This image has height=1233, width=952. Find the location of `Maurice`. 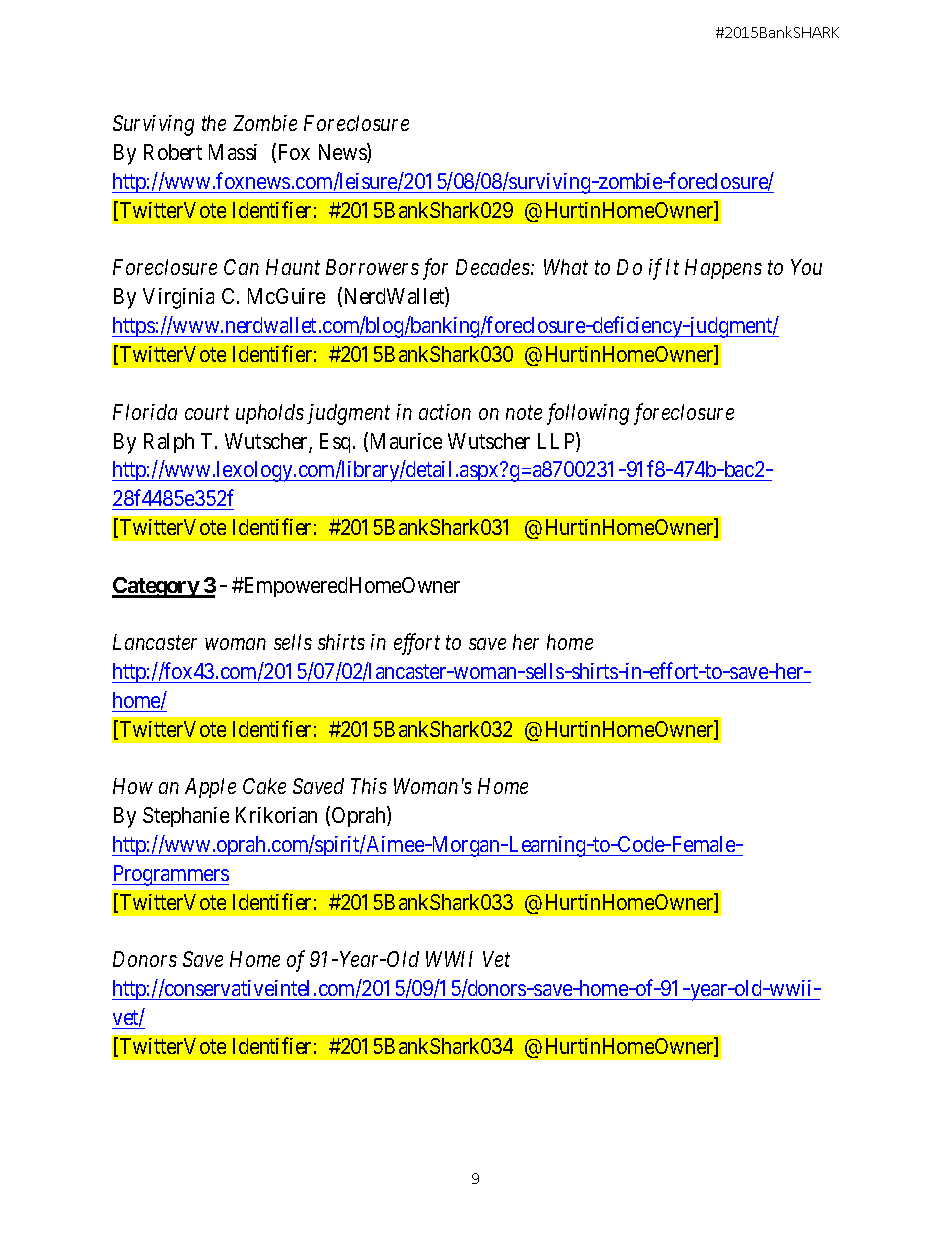

Maurice is located at coordinates (406, 441).
